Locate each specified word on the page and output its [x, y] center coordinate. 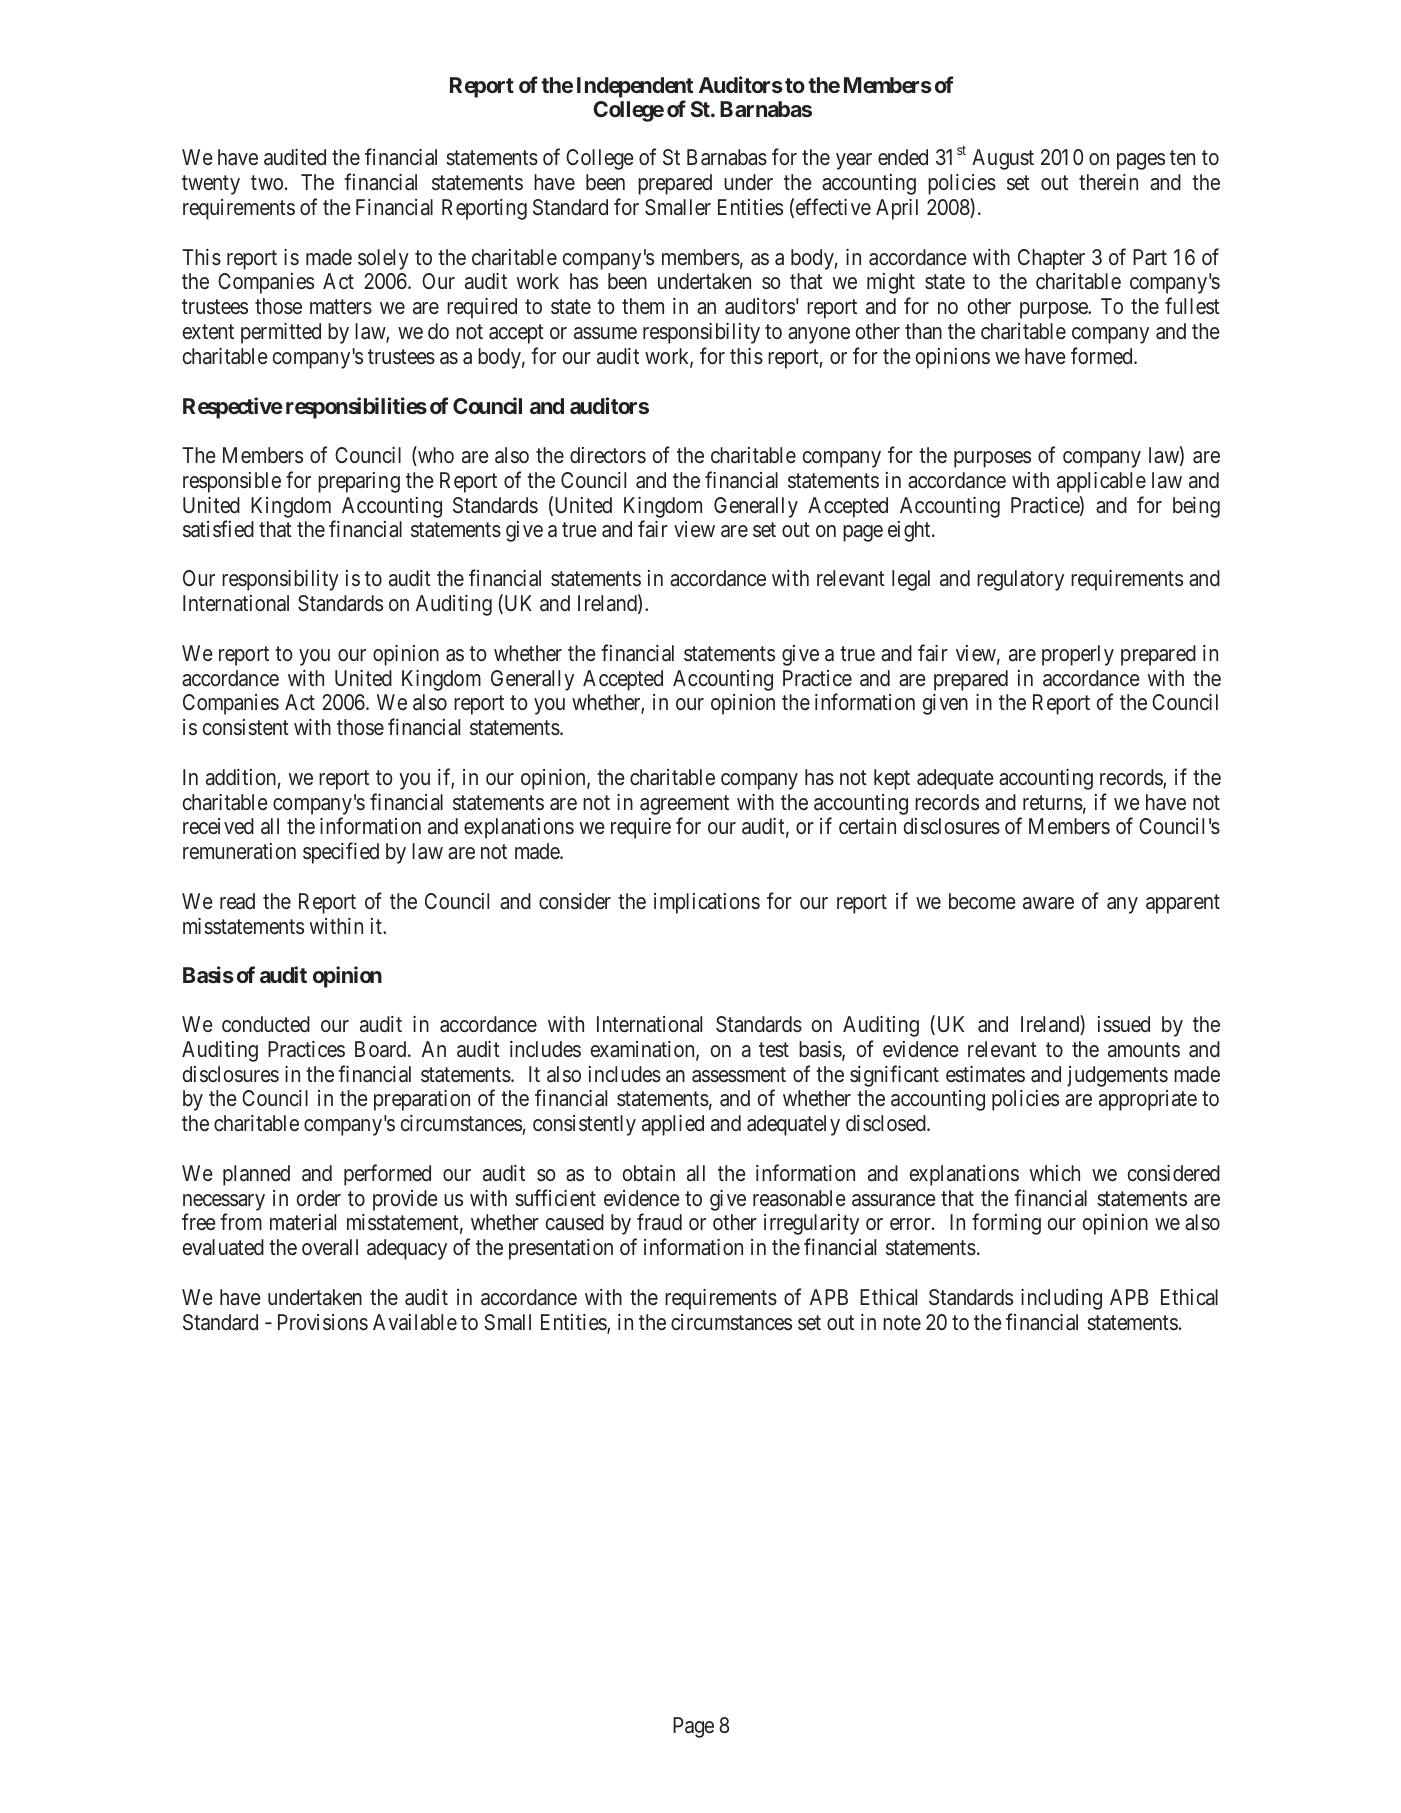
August [1003, 159]
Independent [635, 87]
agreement [684, 805]
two [267, 183]
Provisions [323, 1322]
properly [1078, 655]
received [218, 826]
